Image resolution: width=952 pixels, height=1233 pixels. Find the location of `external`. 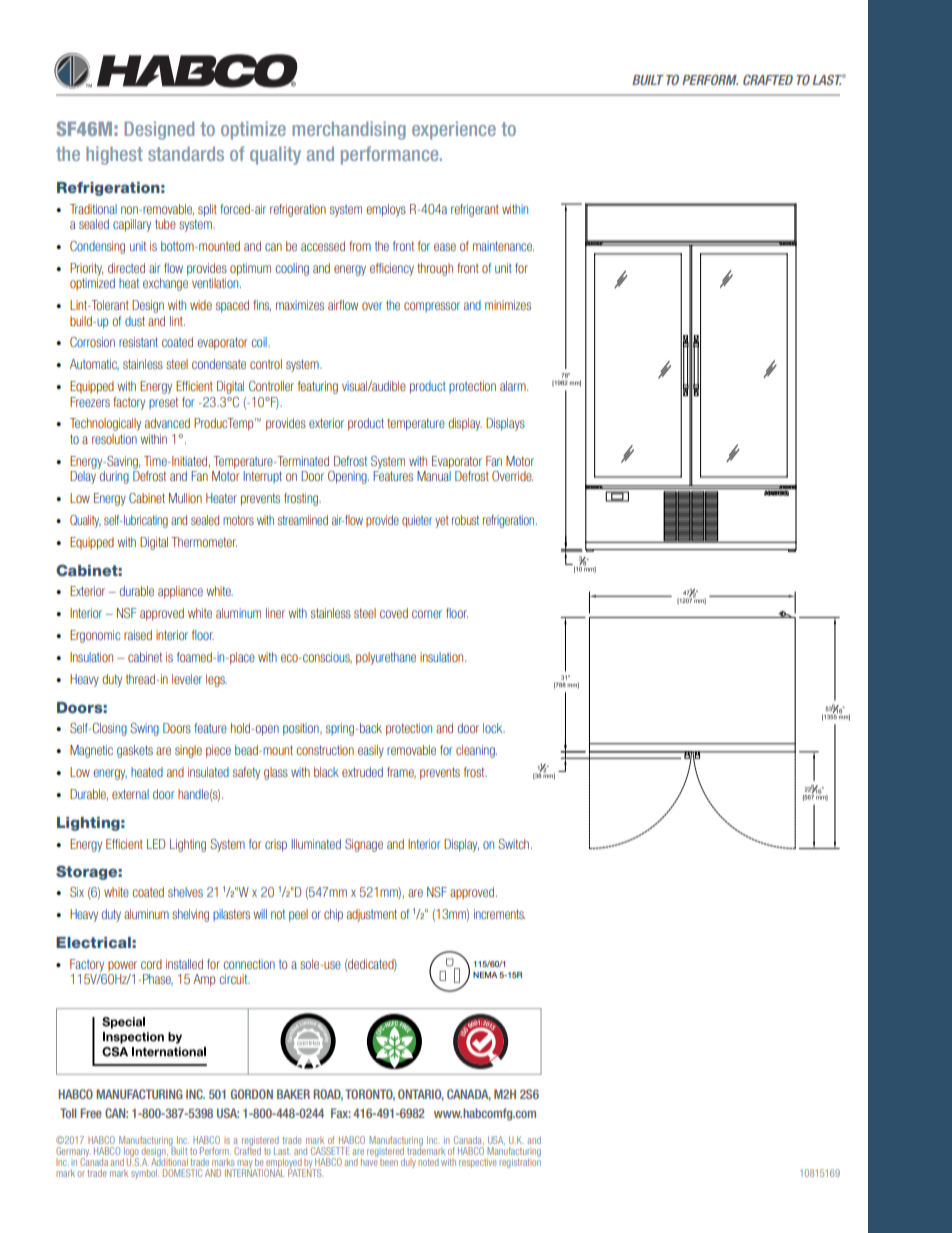

external is located at coordinates (130, 794).
